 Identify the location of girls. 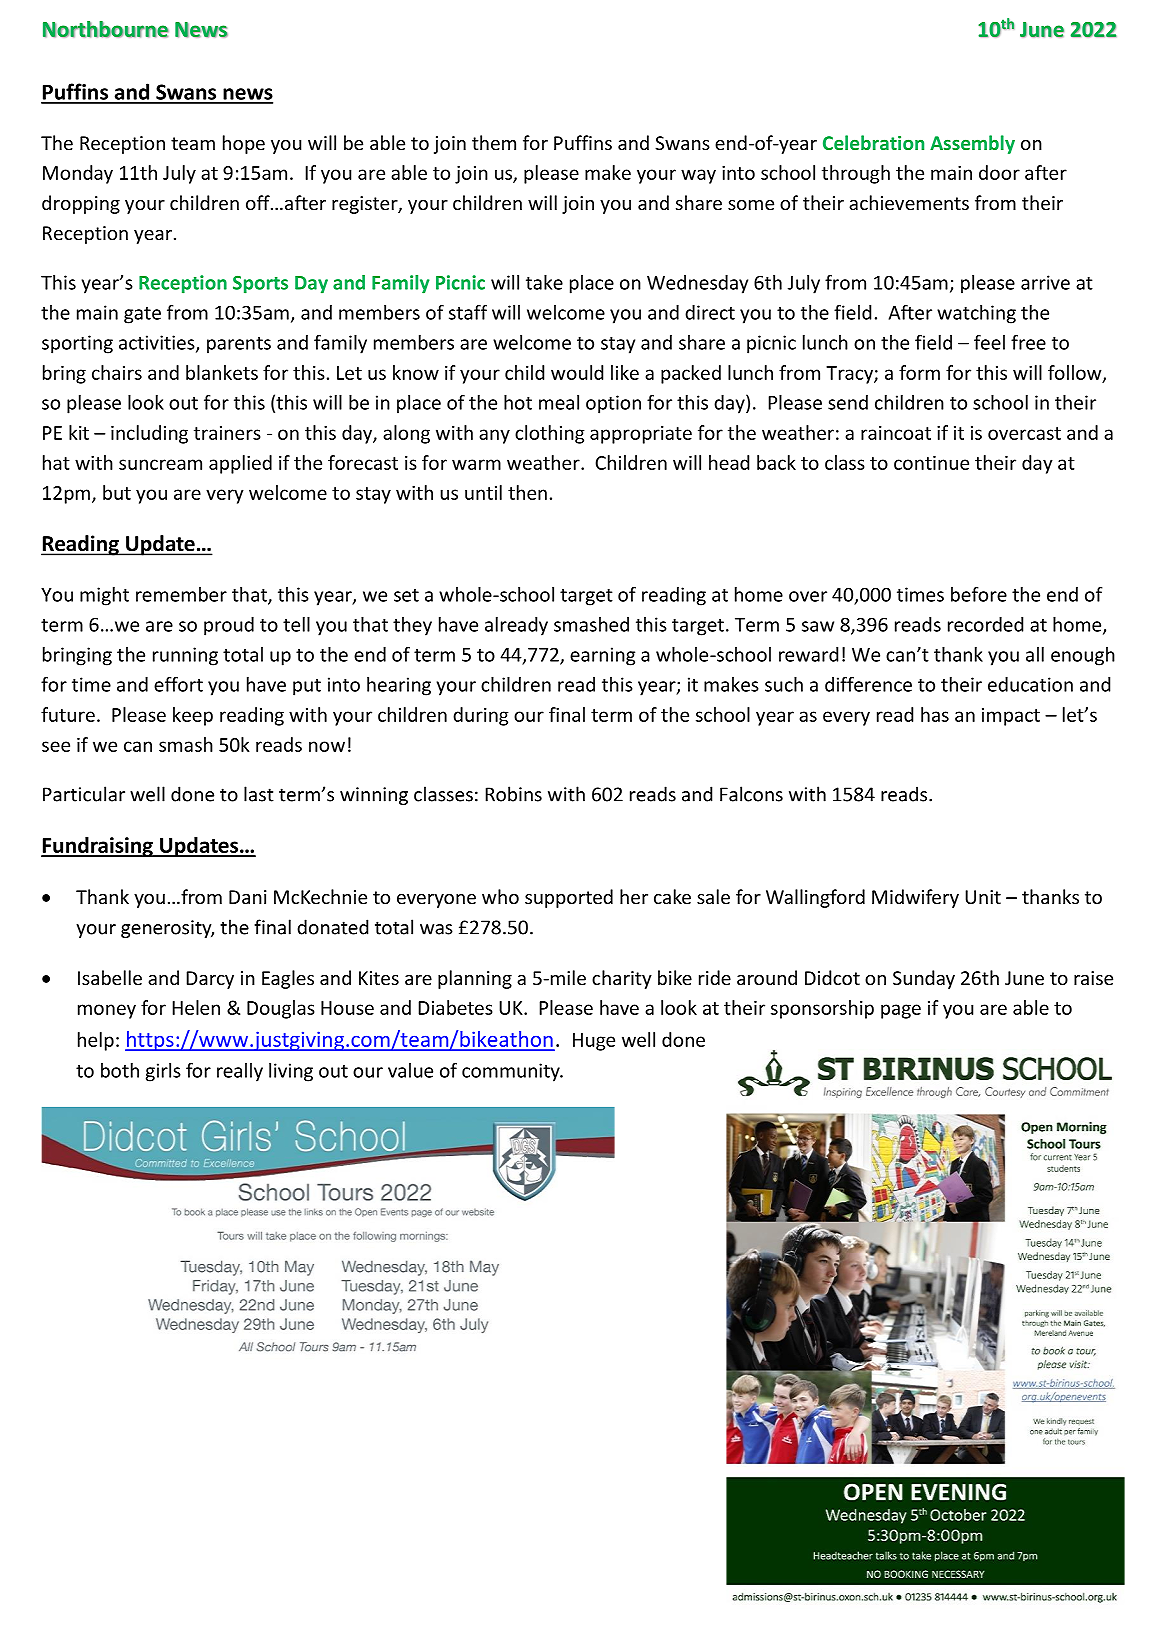
(163, 1072).
